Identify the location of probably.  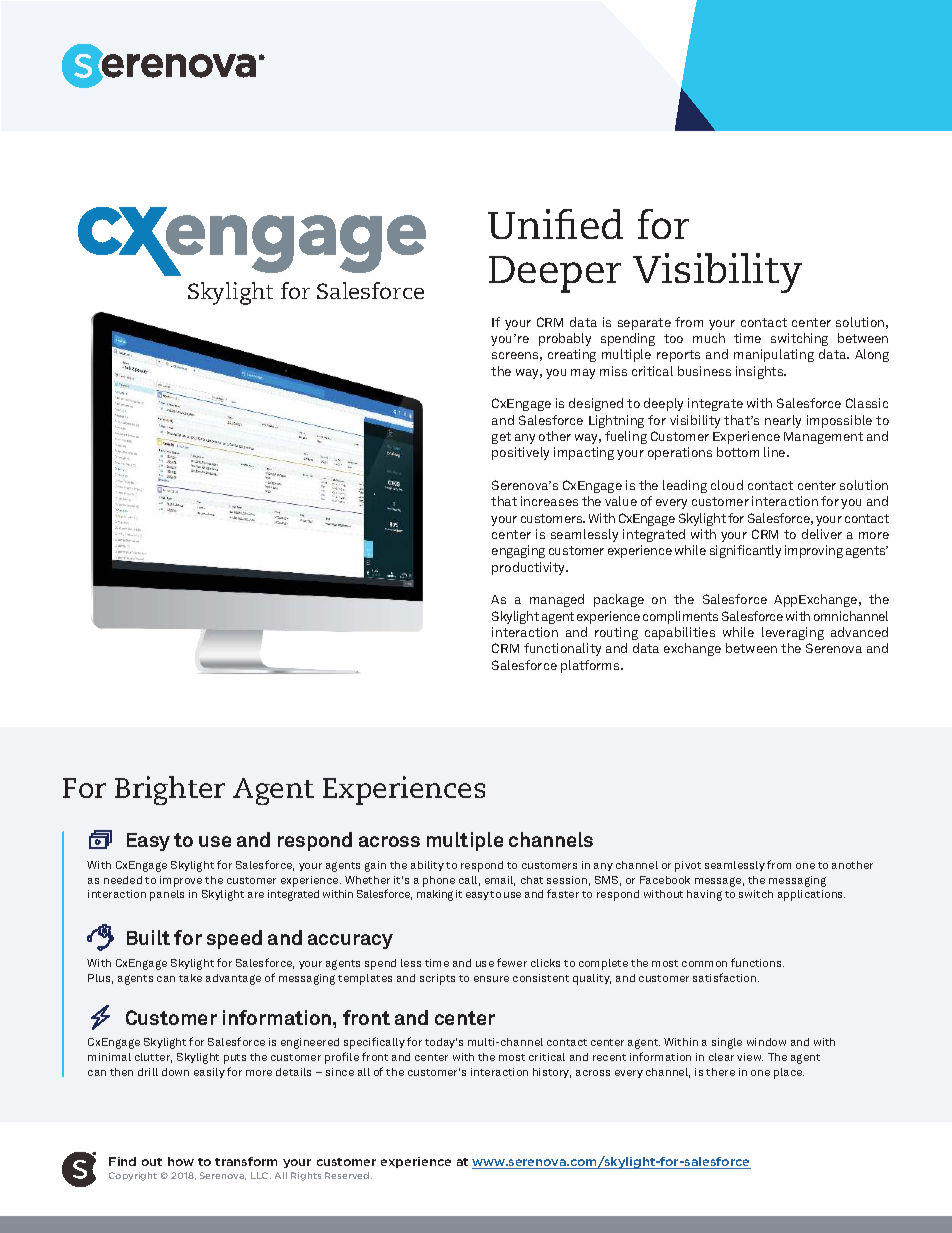
(565, 339).
